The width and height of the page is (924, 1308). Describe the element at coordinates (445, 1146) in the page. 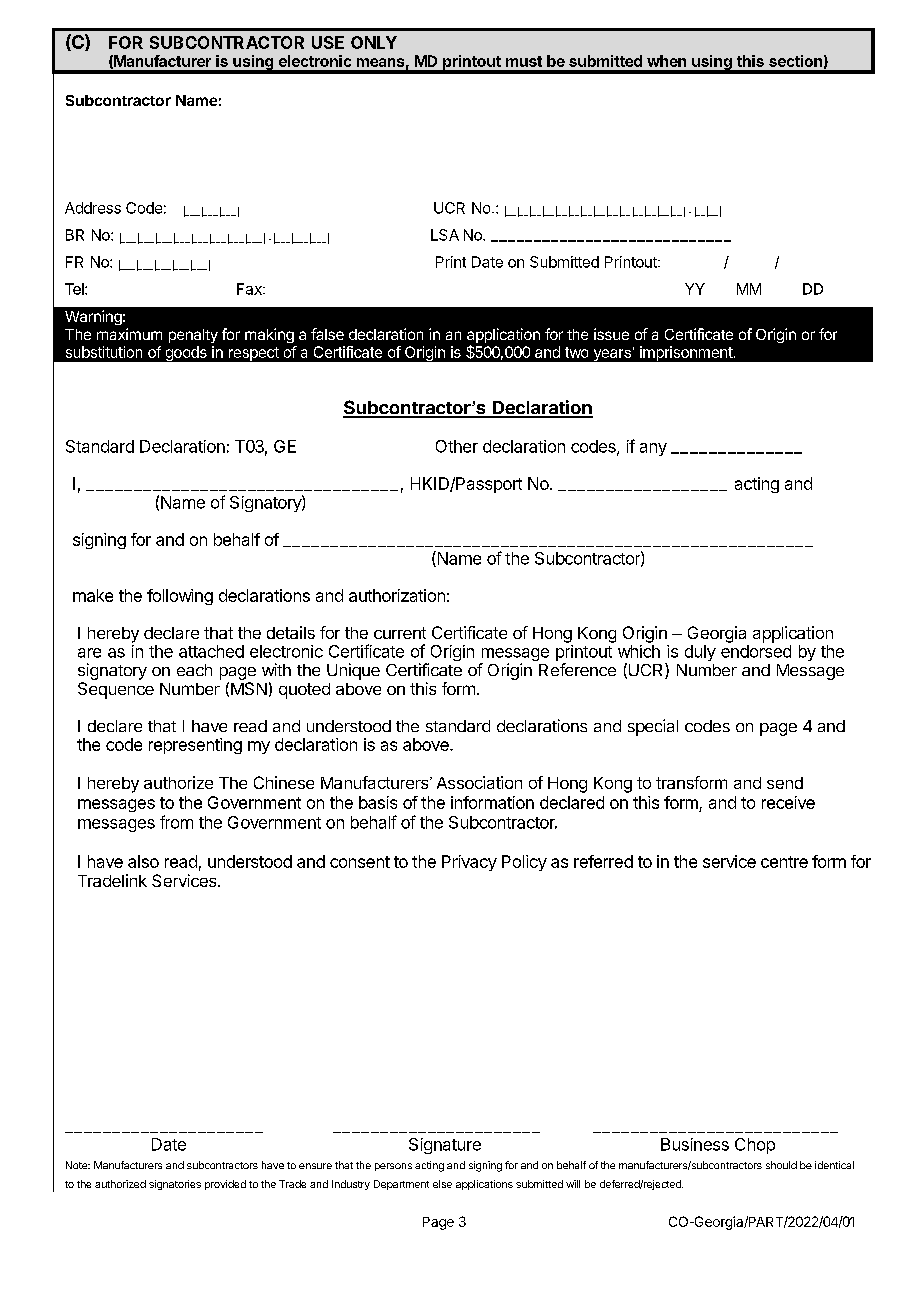

I see `Signature` at that location.
